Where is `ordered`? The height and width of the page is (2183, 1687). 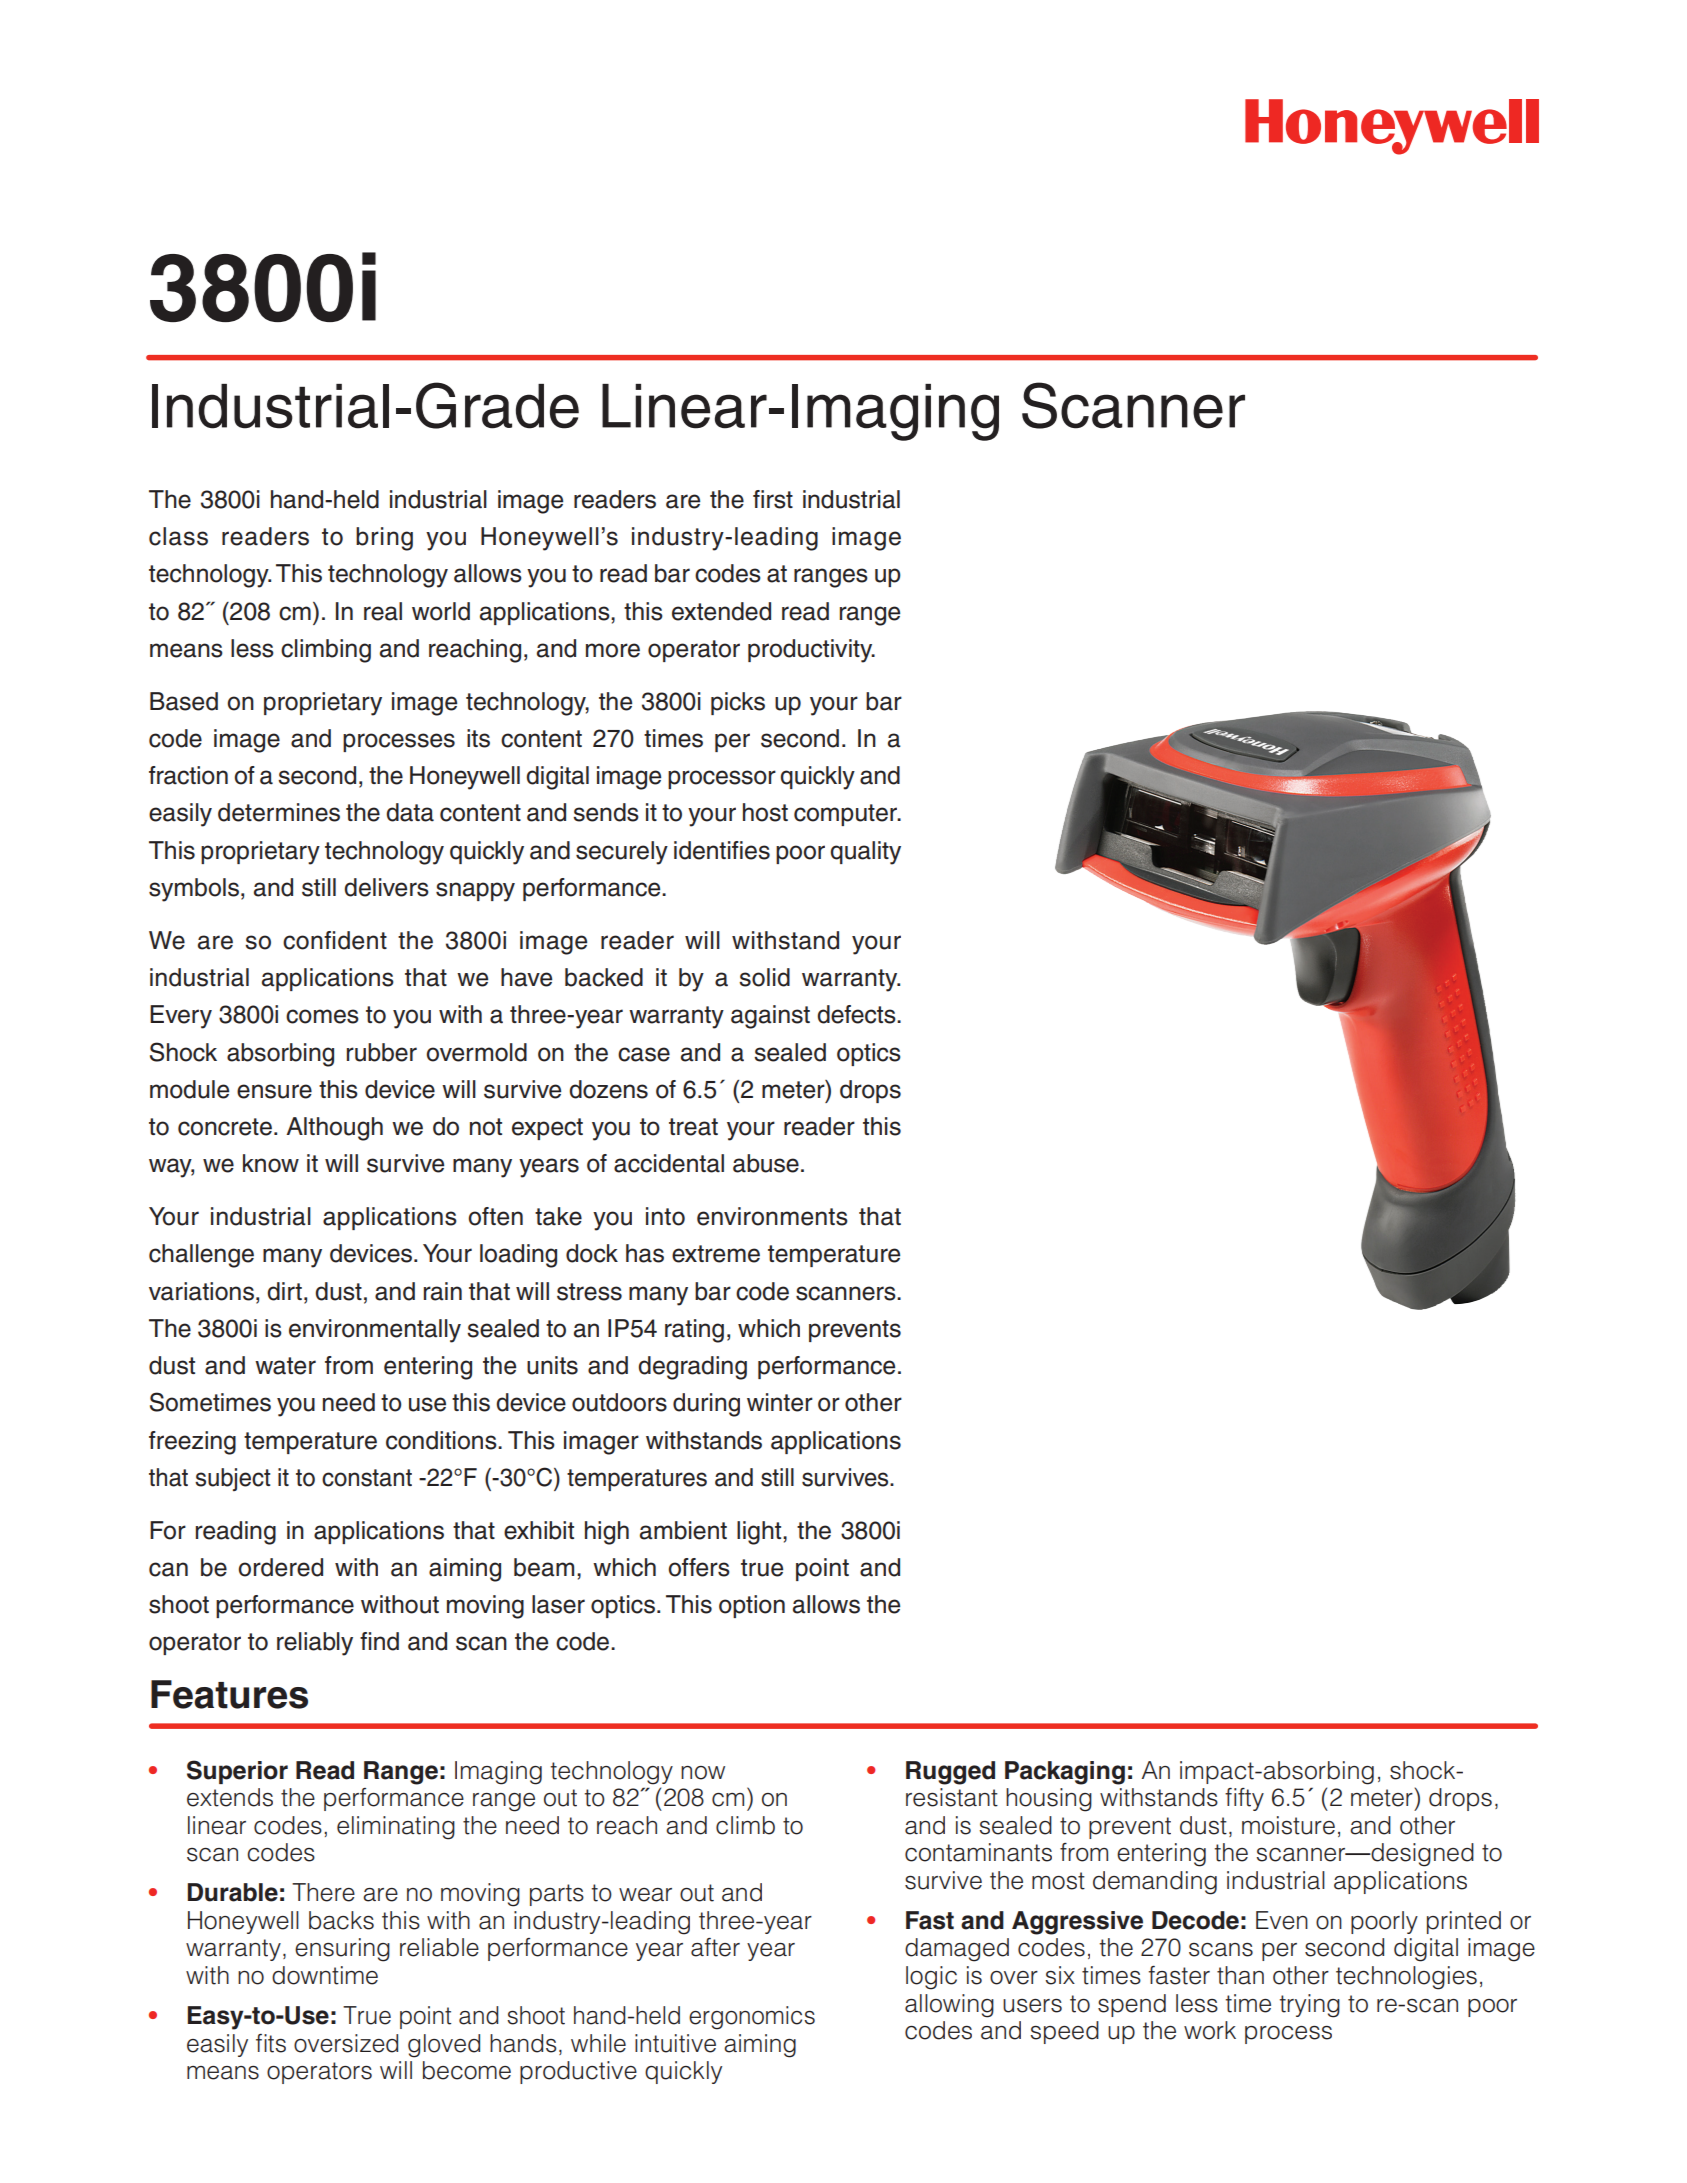 ordered is located at coordinates (280, 1567).
